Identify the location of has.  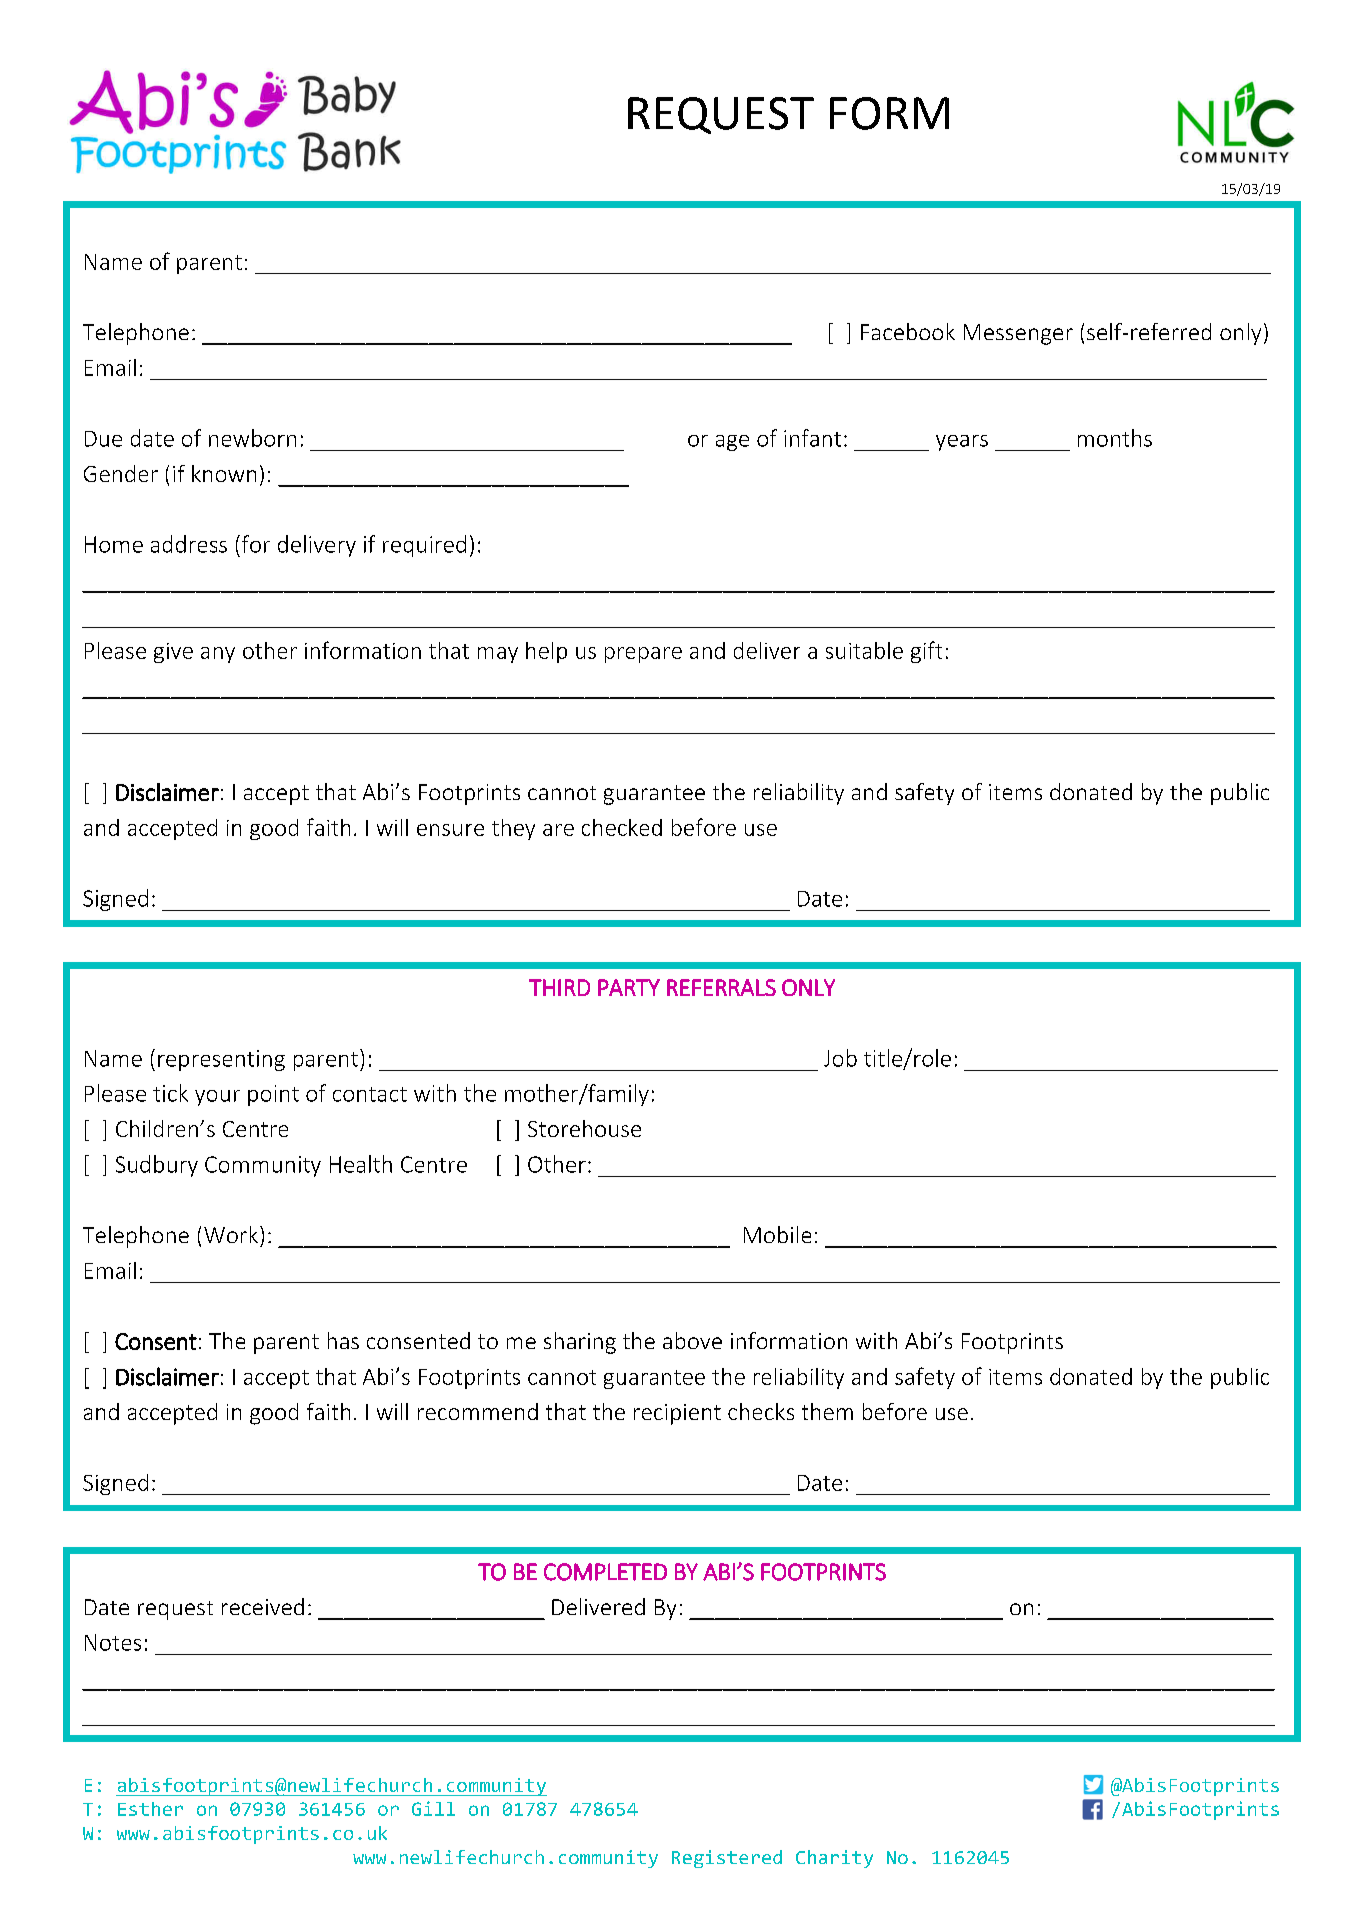
(343, 1340).
